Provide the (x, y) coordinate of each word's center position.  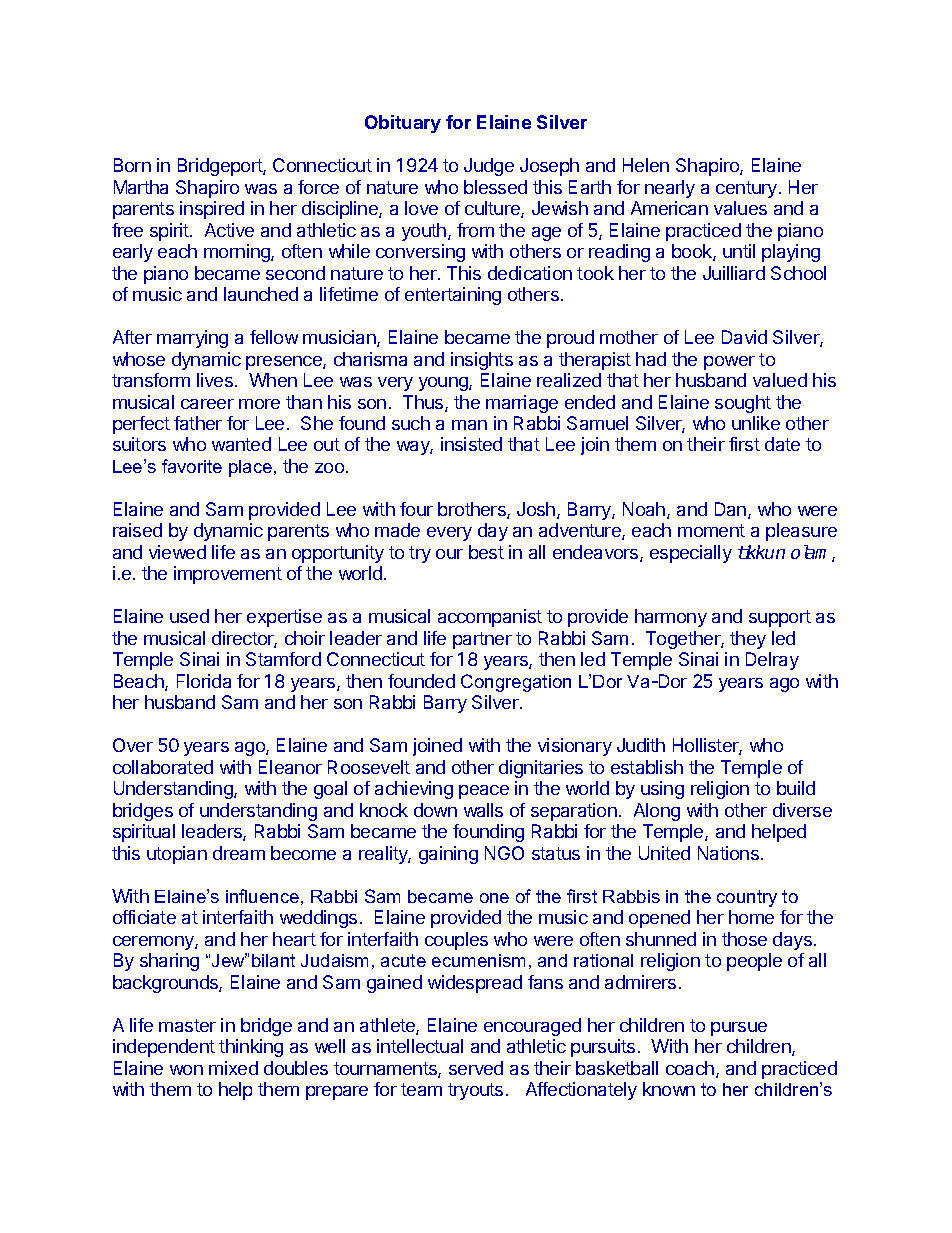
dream (239, 853)
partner (482, 640)
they (748, 640)
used (189, 616)
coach (690, 1068)
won (186, 1070)
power (729, 363)
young (444, 384)
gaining (448, 855)
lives (215, 380)
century (748, 189)
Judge (489, 167)
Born (132, 165)
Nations (728, 853)
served (476, 1068)
